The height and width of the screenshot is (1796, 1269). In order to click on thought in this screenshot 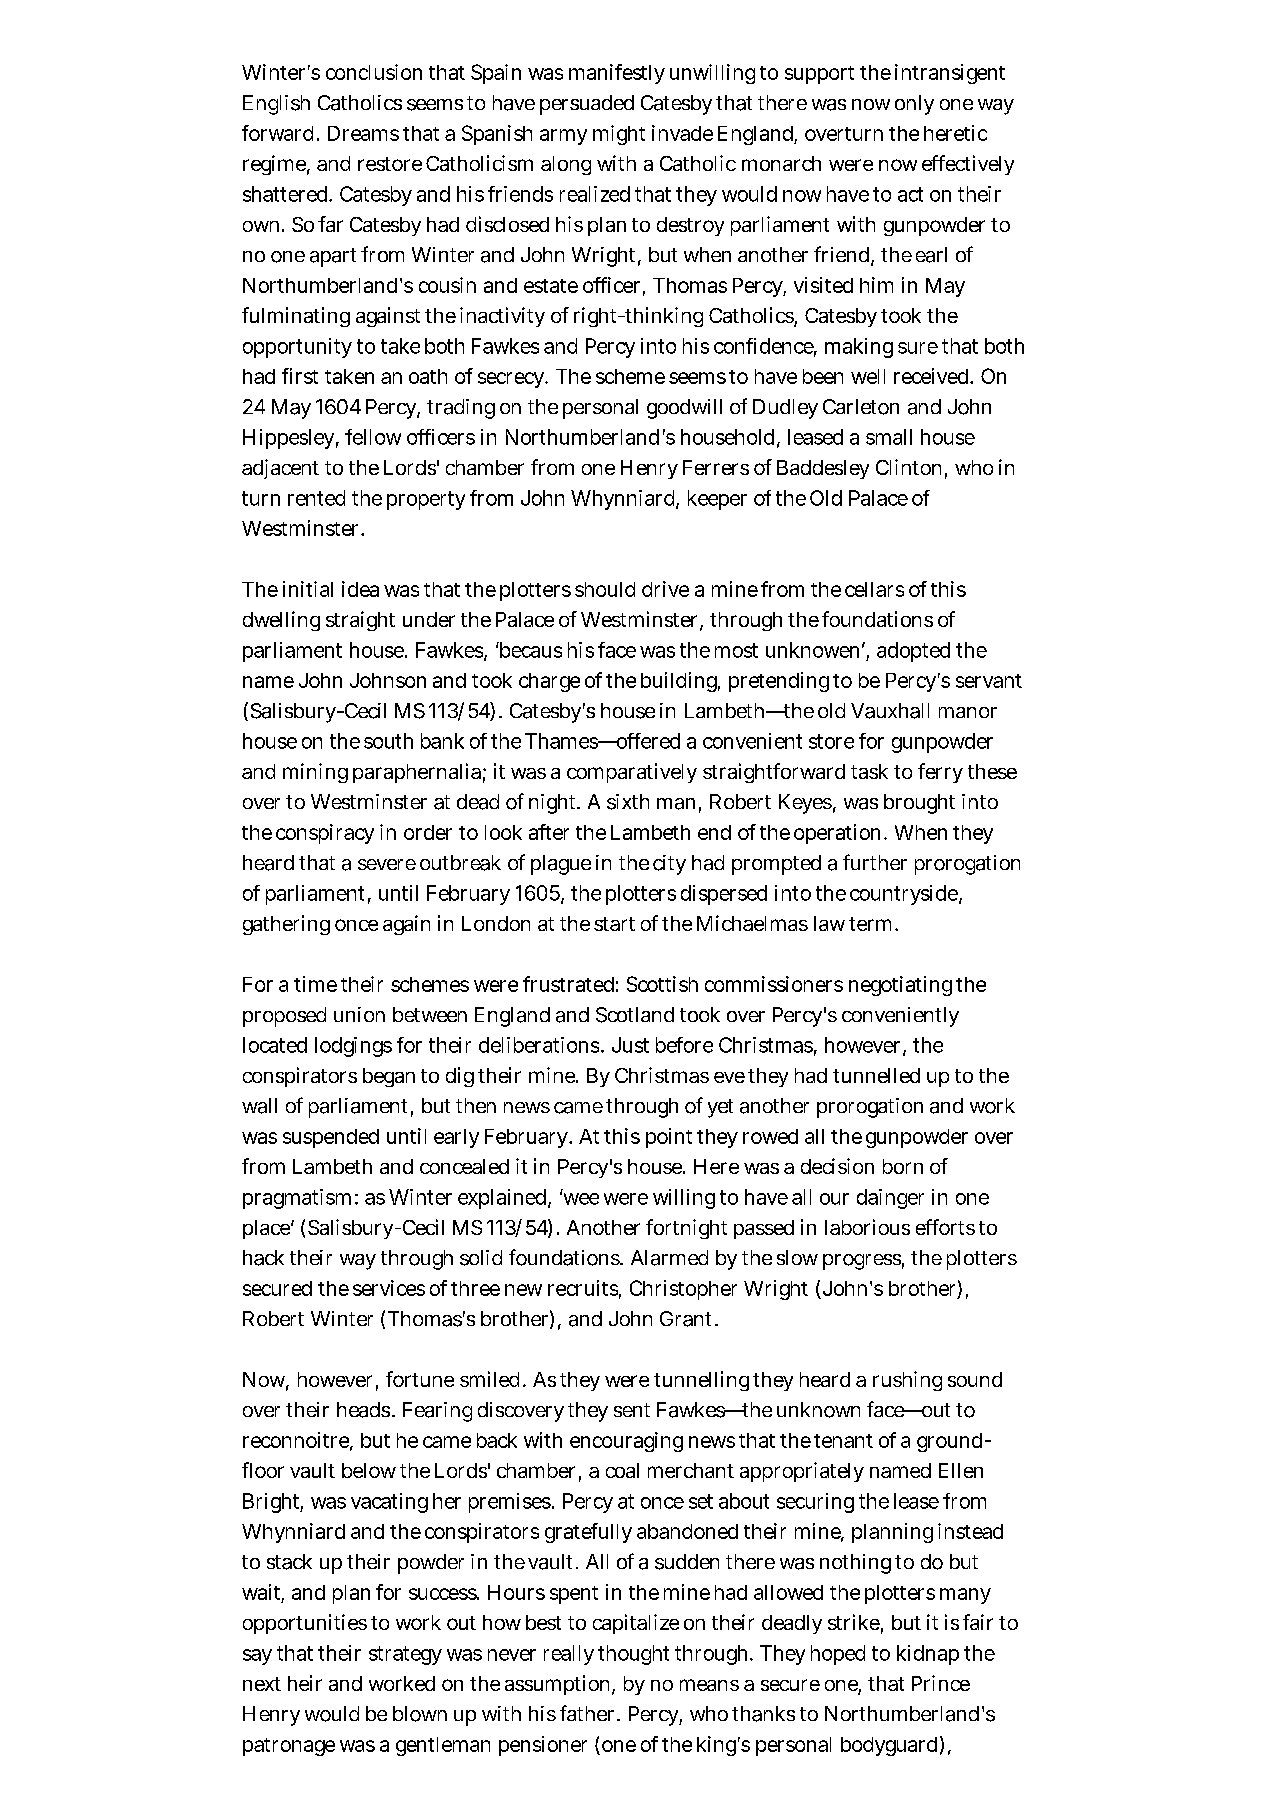, I will do `click(633, 1655)`.
